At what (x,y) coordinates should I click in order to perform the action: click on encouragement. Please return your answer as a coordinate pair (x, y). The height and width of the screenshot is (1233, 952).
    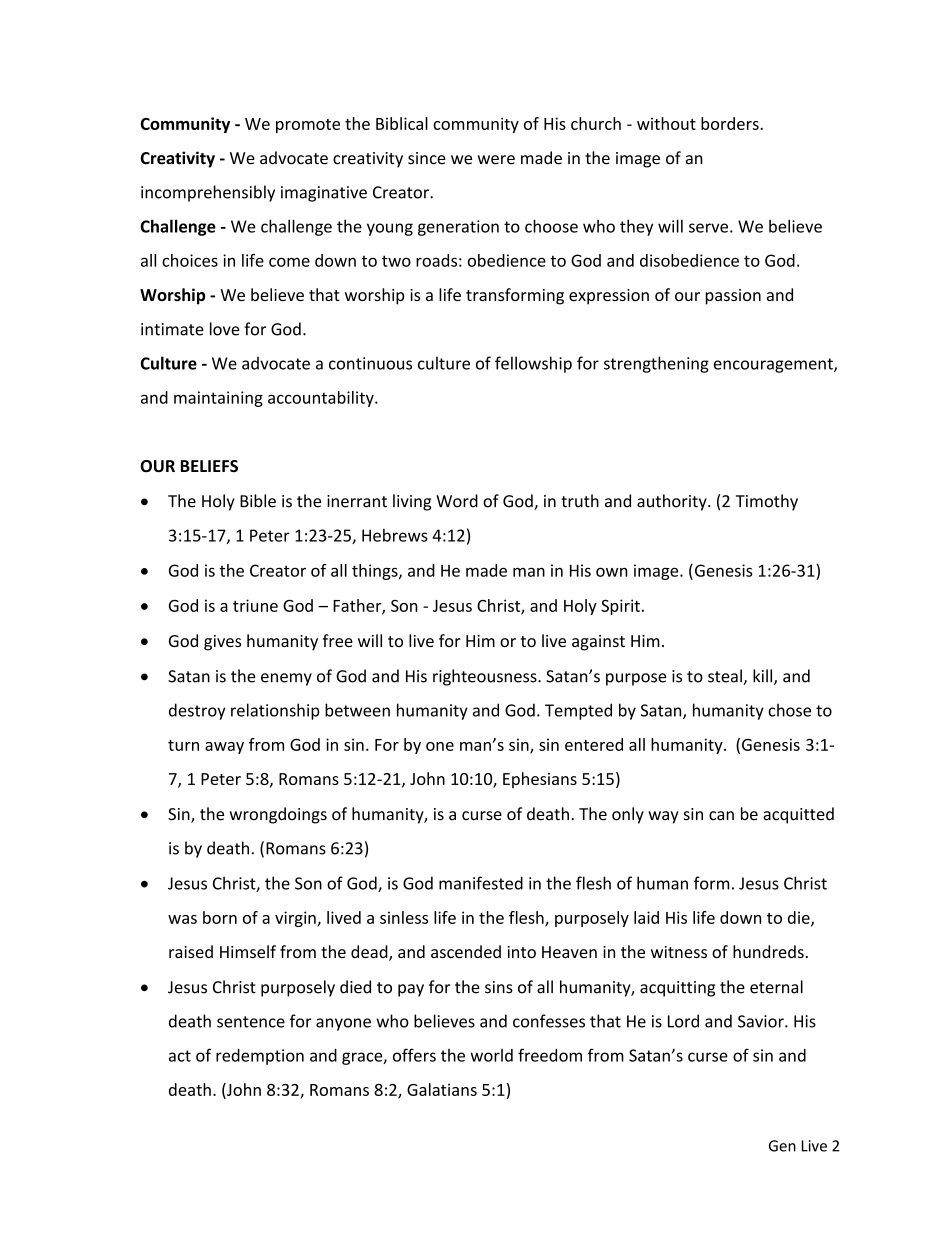
    Looking at the image, I should click on (774, 365).
